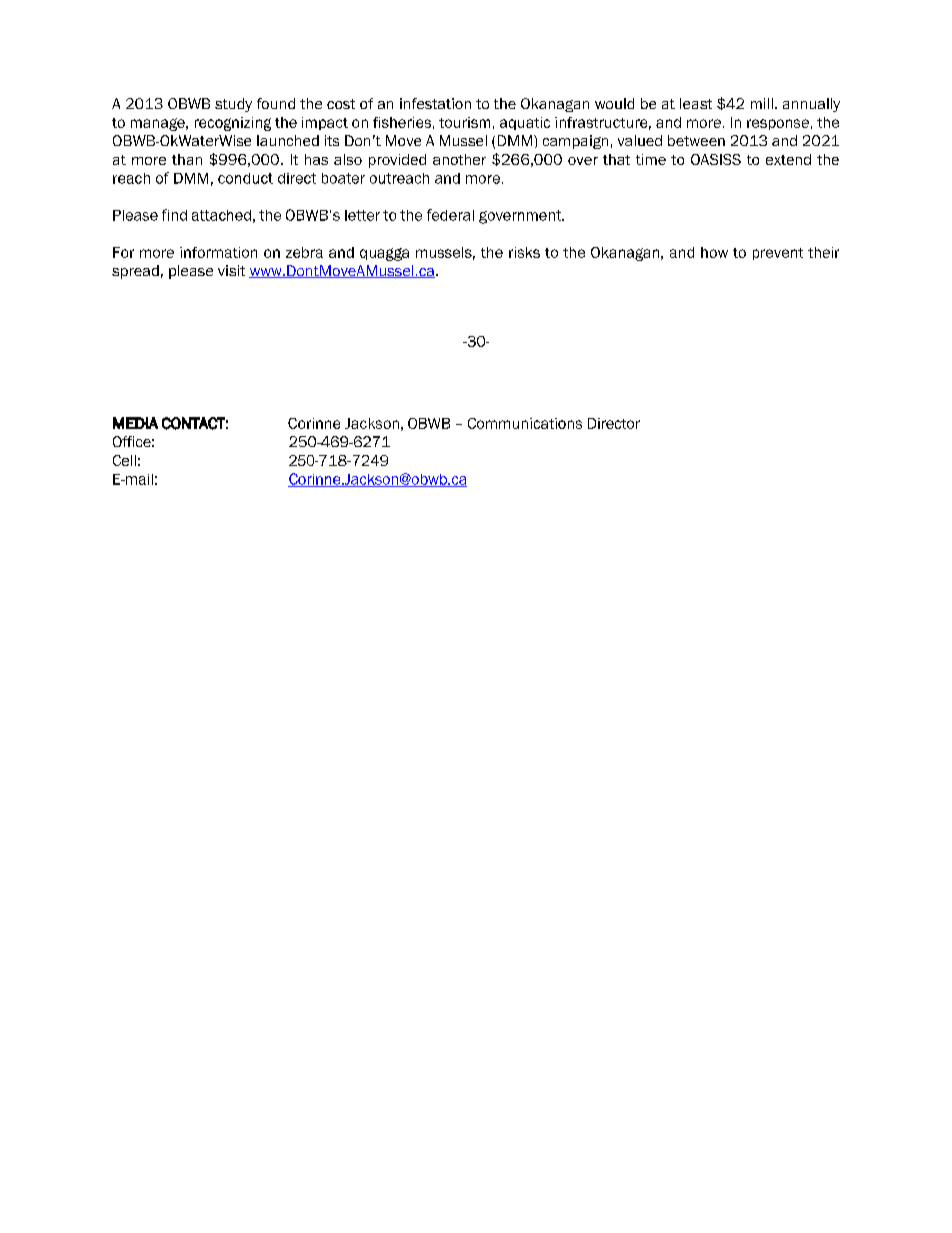 The width and height of the image is (952, 1233). Describe the element at coordinates (233, 105) in the image. I see `study` at that location.
